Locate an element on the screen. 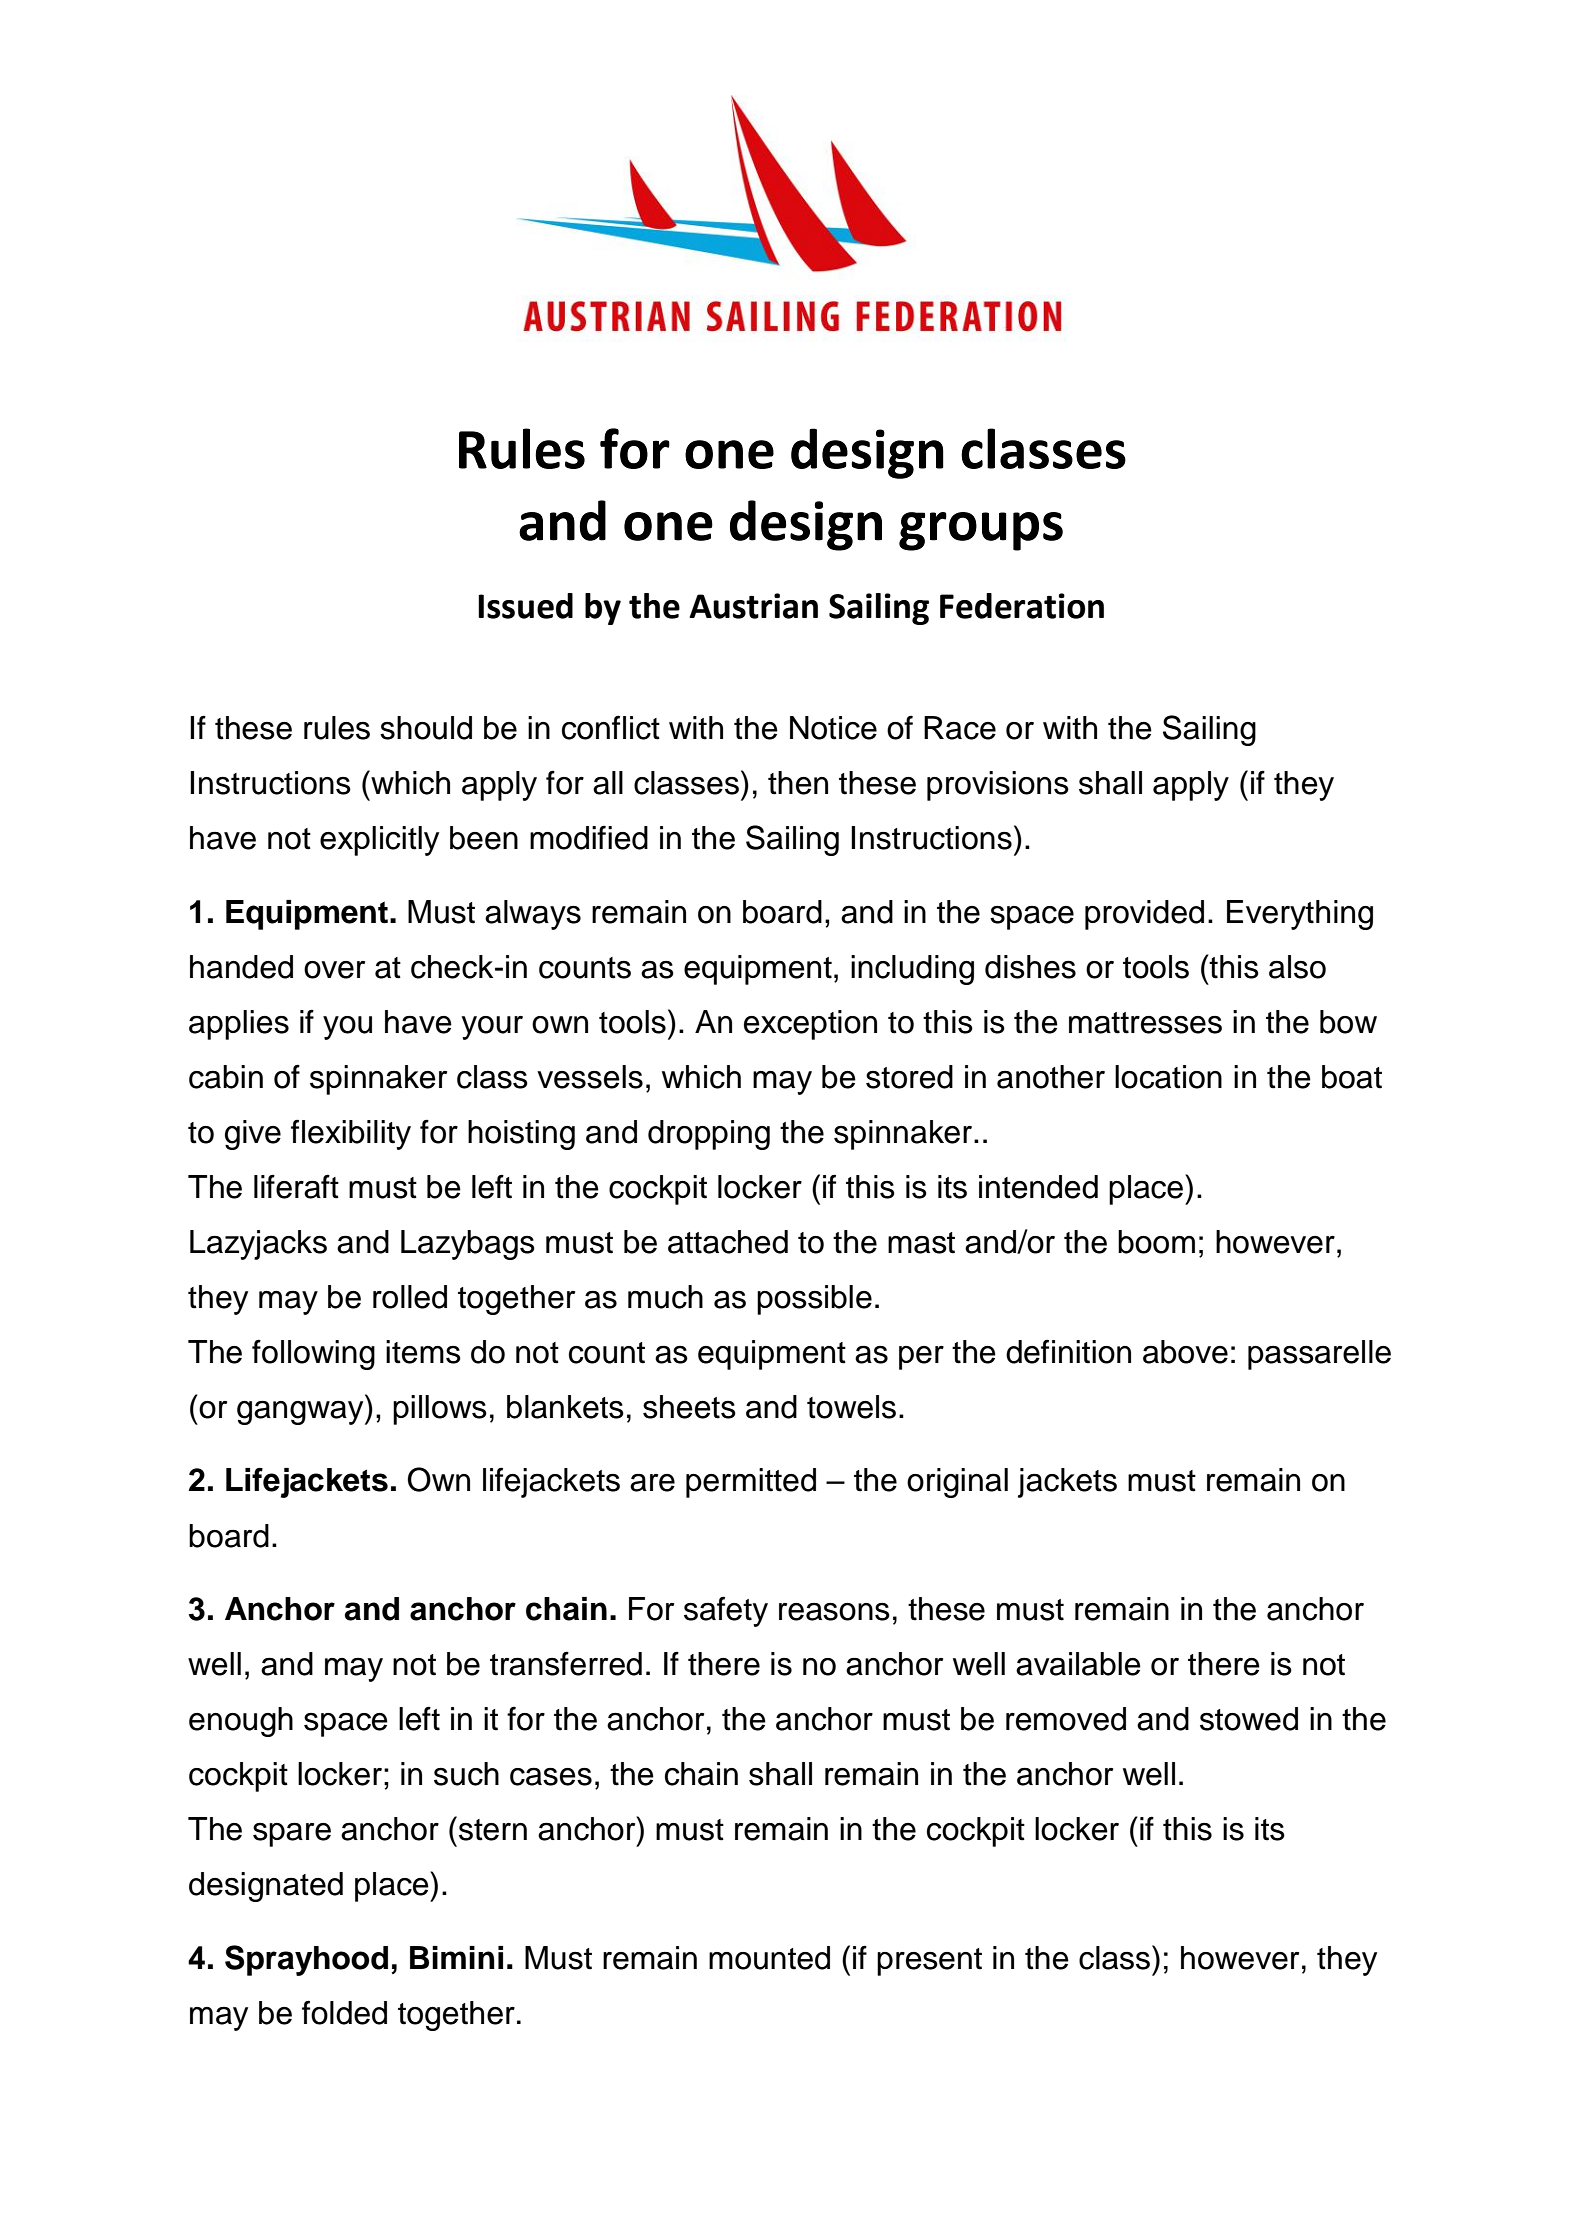 This screenshot has height=2238, width=1583. rolled is located at coordinates (410, 1297).
